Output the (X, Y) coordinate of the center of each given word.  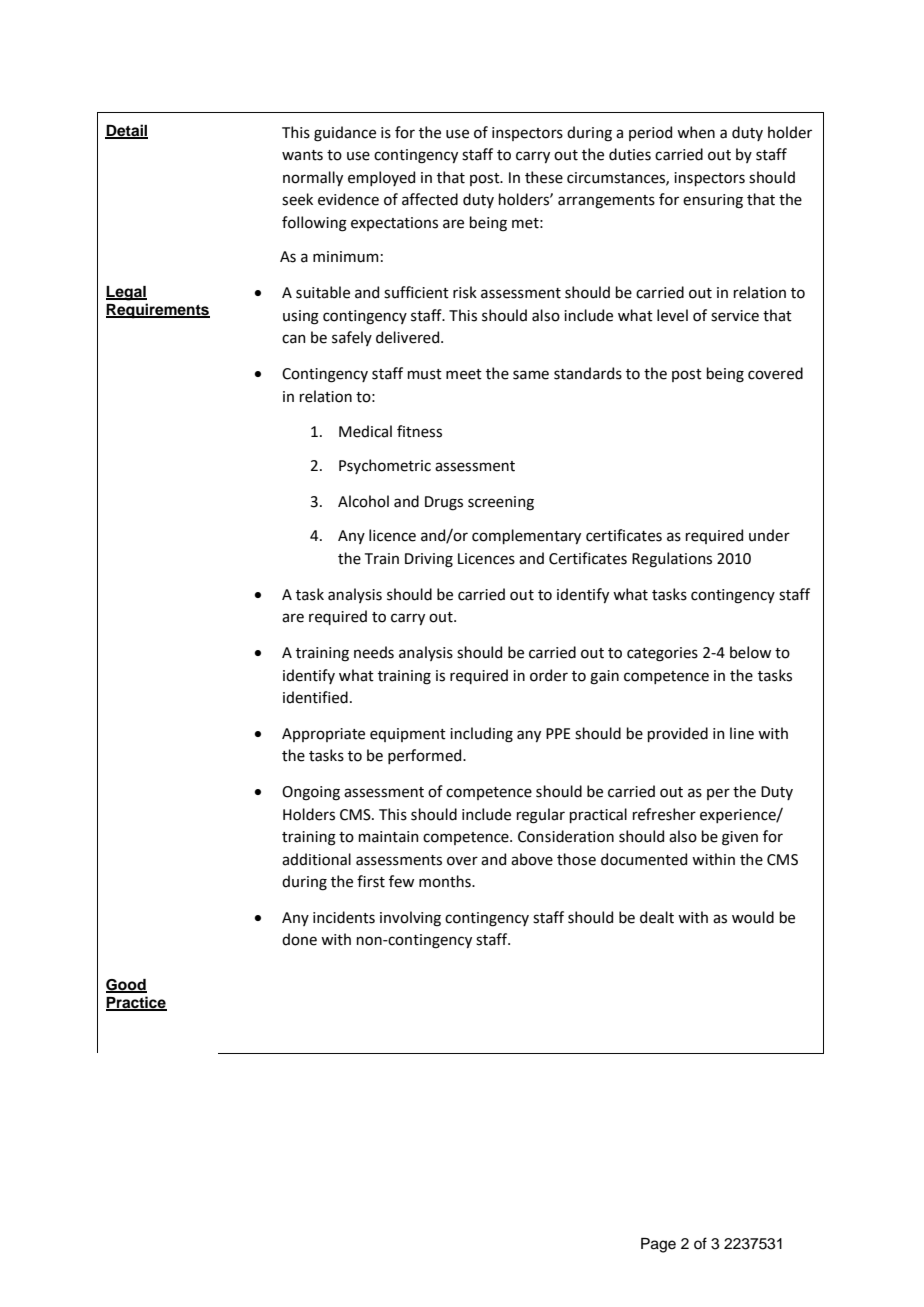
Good (126, 985)
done (299, 939)
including (481, 735)
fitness (419, 431)
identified (315, 697)
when (696, 132)
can (294, 339)
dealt (657, 917)
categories (662, 654)
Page (658, 1245)
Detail (126, 131)
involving (410, 919)
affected (430, 199)
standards (588, 373)
